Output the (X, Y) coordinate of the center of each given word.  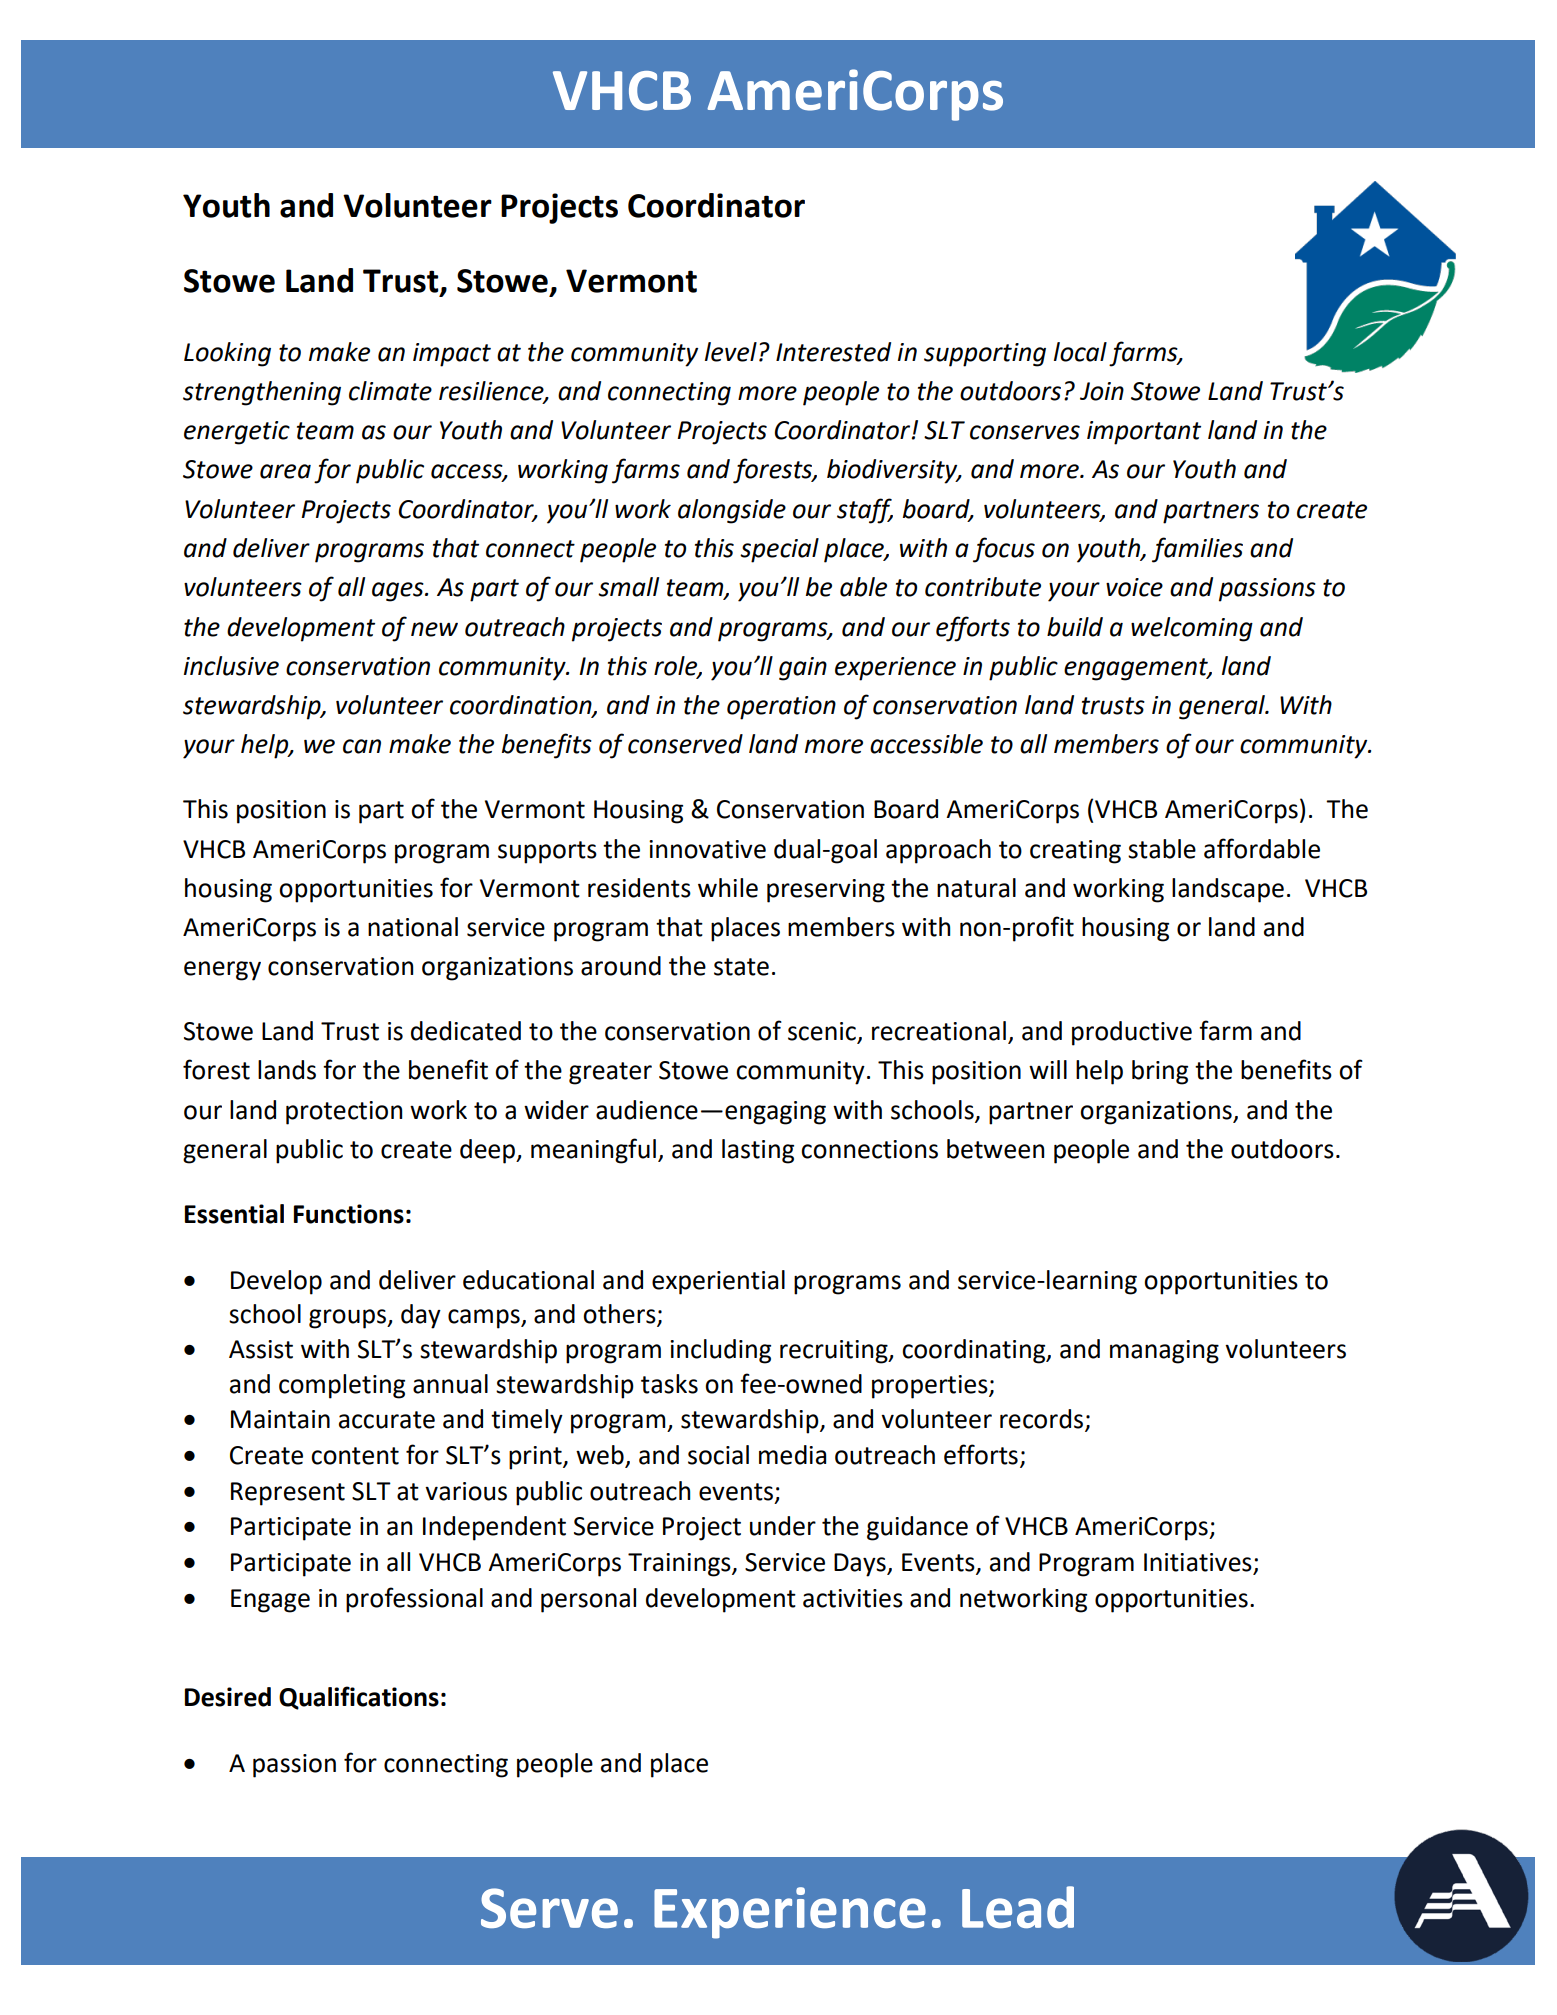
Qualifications (359, 1698)
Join (1102, 391)
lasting (758, 1151)
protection (344, 1113)
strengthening (262, 393)
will (1048, 1069)
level (731, 352)
